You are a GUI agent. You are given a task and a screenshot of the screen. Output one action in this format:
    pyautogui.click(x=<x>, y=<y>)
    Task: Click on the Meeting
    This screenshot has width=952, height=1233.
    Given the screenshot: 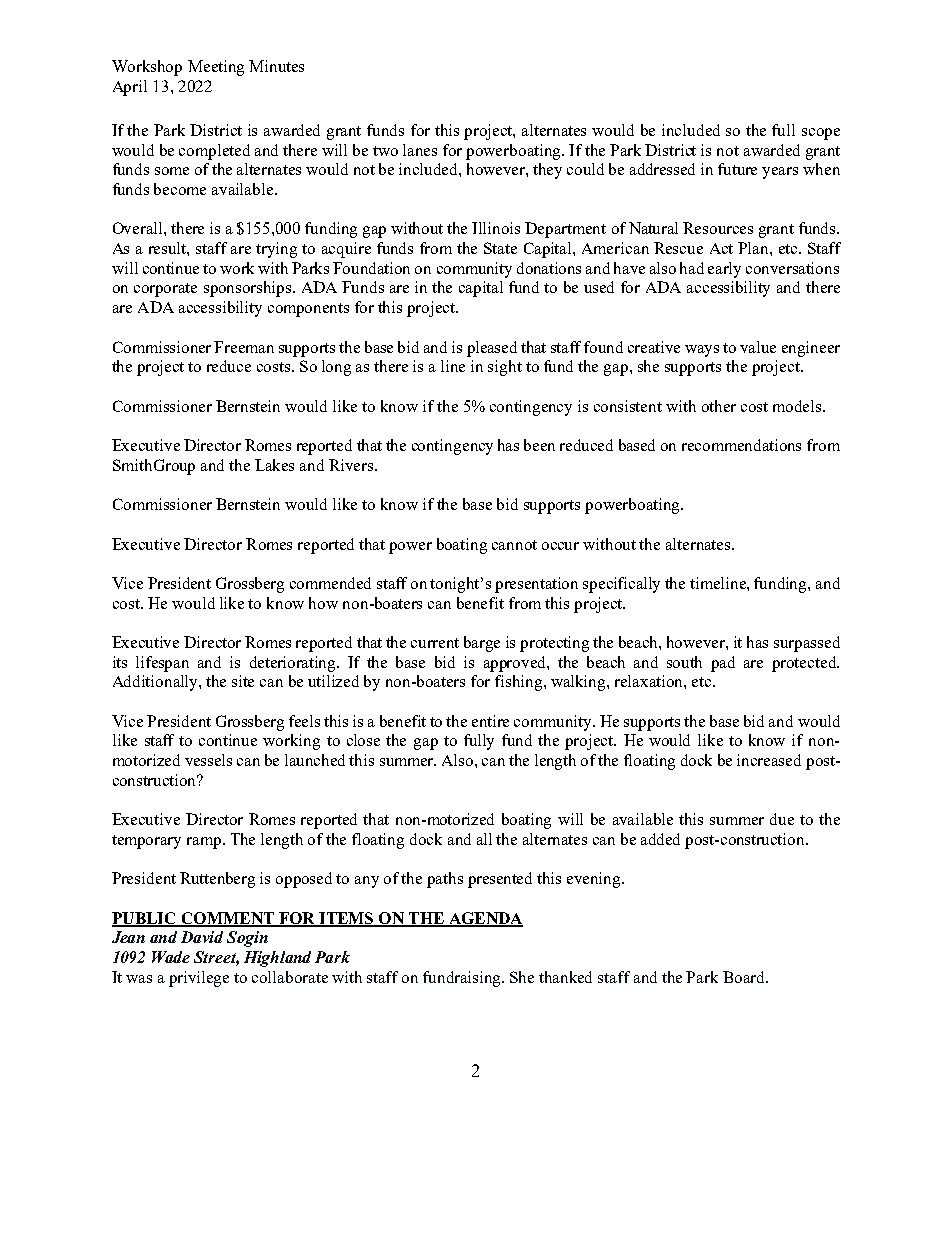 What is the action you would take?
    pyautogui.click(x=216, y=68)
